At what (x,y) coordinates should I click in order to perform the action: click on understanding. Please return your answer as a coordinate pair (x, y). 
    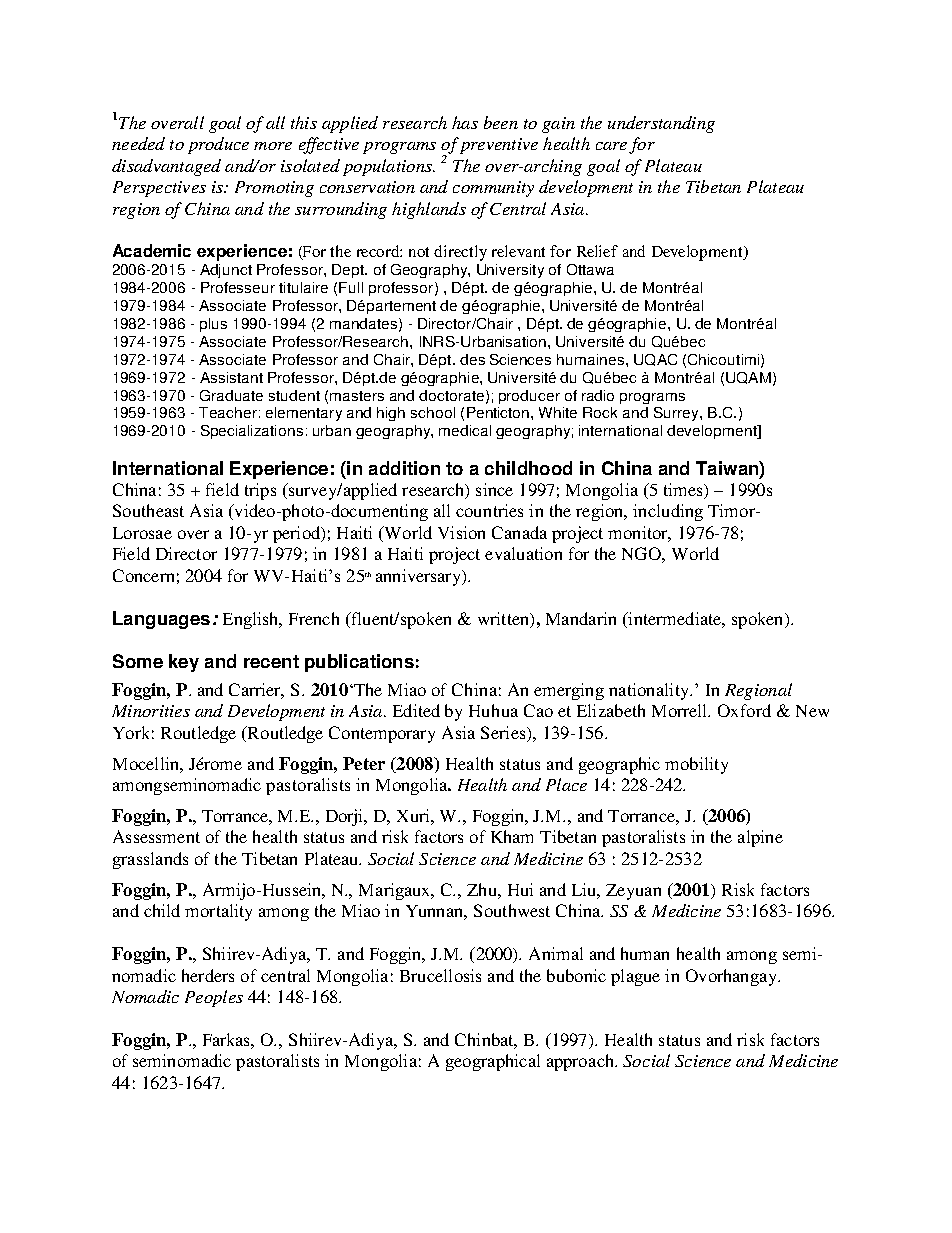
    Looking at the image, I should click on (661, 124).
